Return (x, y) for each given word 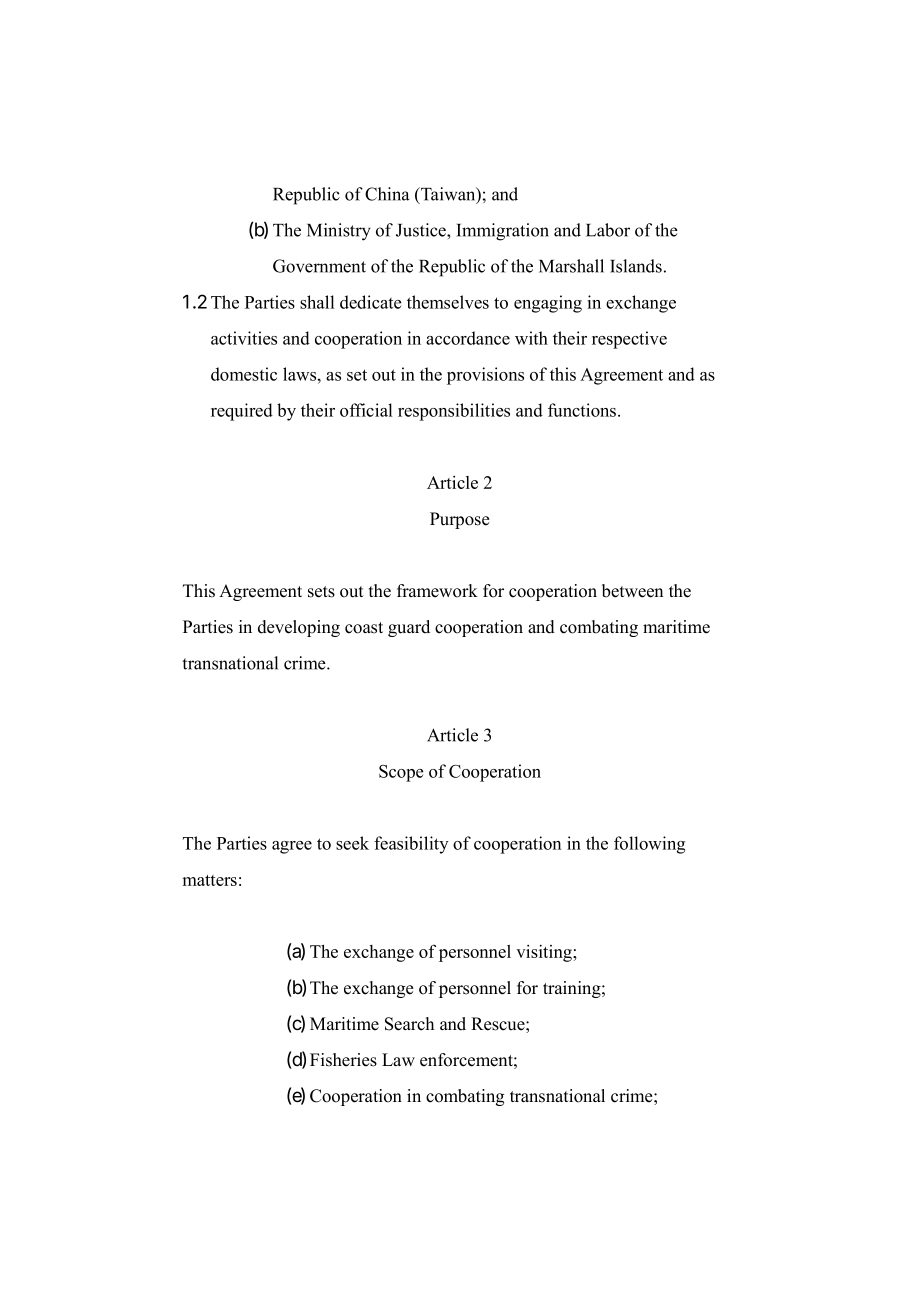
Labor (608, 230)
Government (319, 266)
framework (437, 591)
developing (299, 628)
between (632, 591)
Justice (422, 230)
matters (209, 880)
